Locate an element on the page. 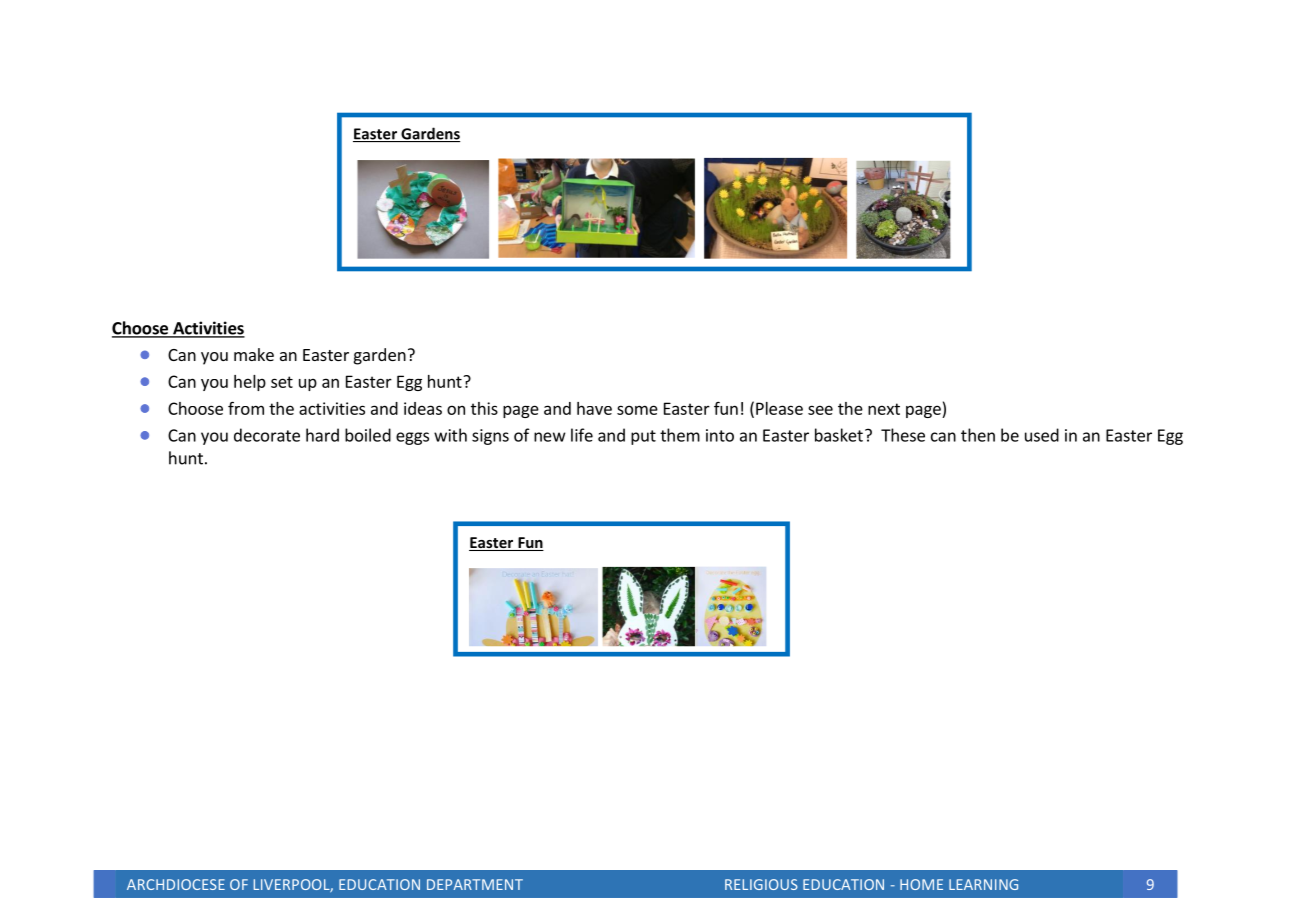  set is located at coordinates (282, 382).
